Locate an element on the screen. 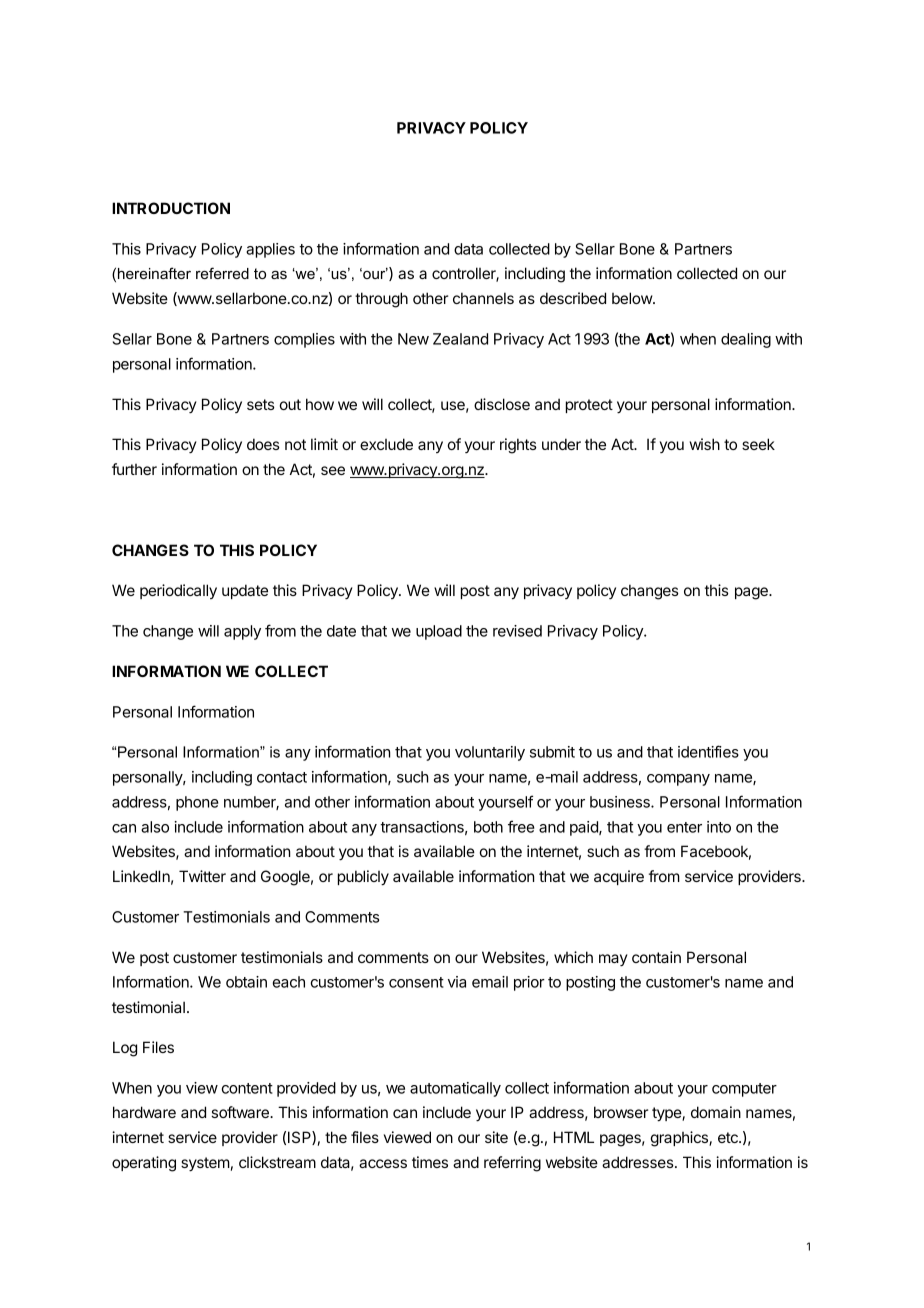 This screenshot has width=924, height=1308. channels is located at coordinates (483, 298).
